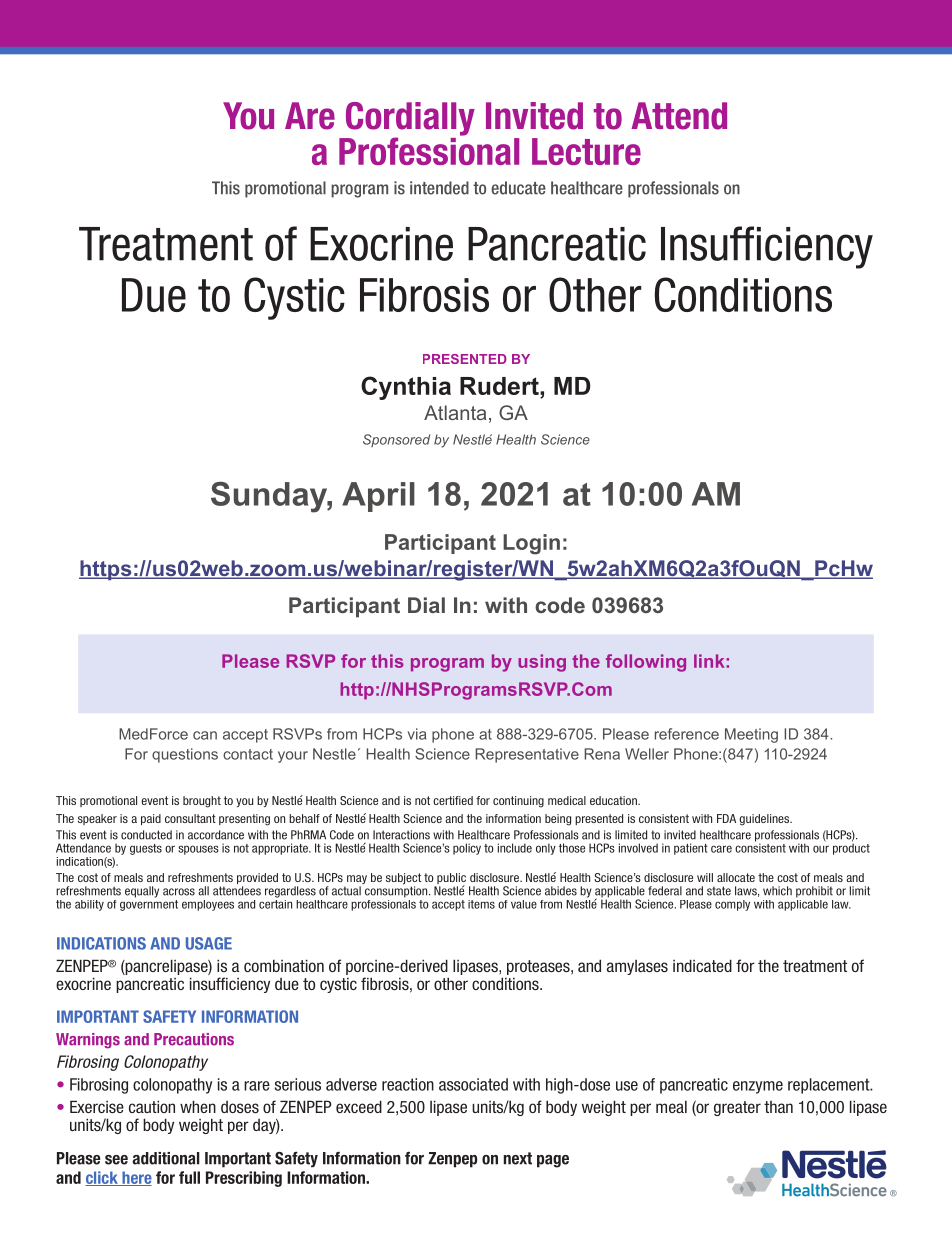  I want to click on additional, so click(166, 1158).
